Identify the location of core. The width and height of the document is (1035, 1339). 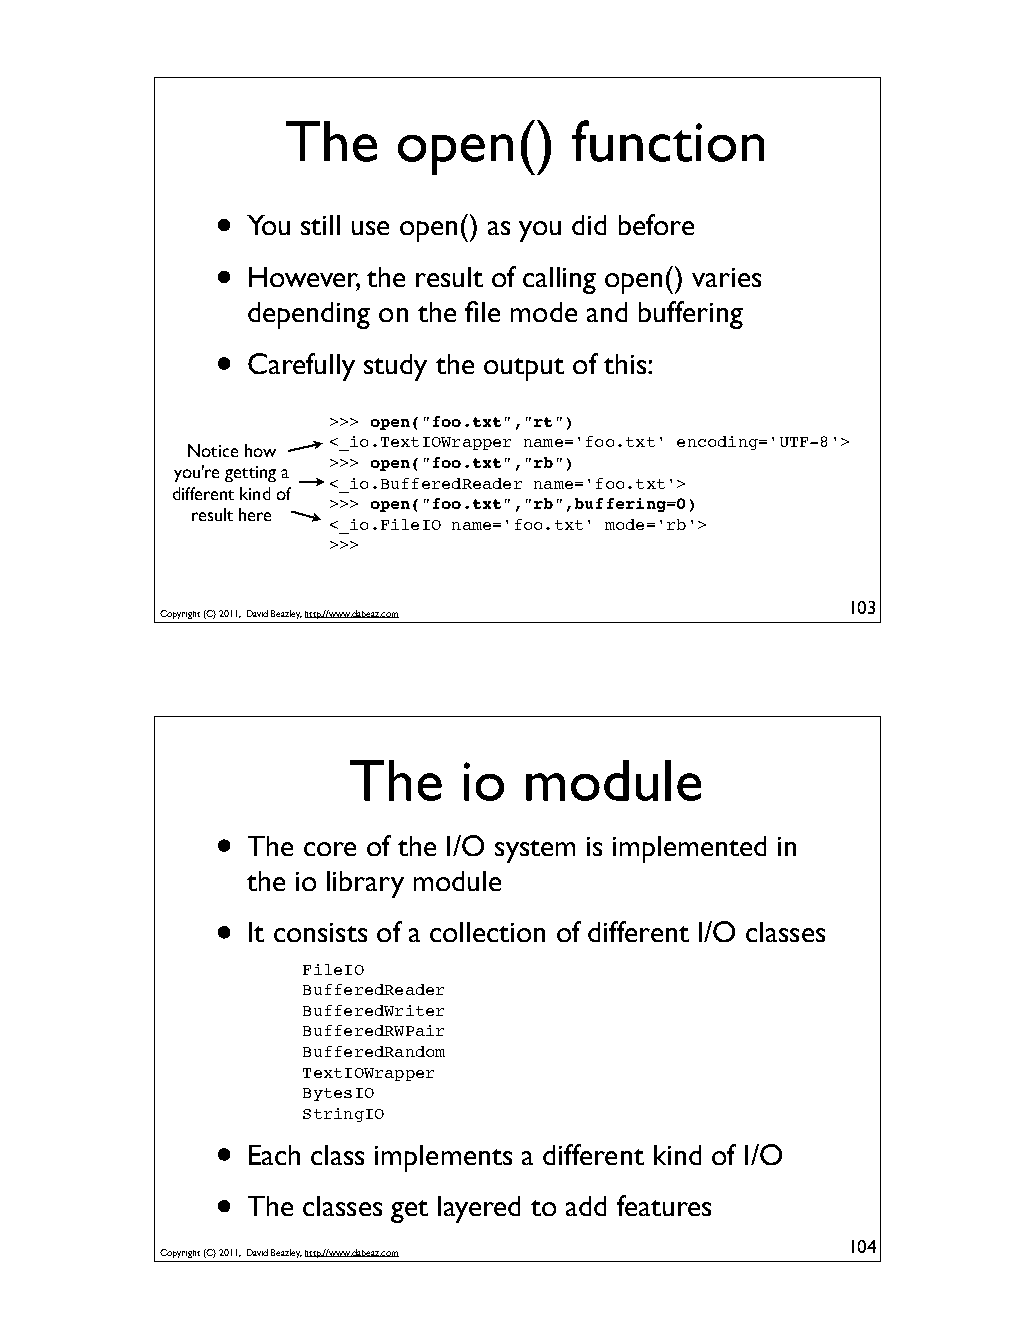
(330, 849).
